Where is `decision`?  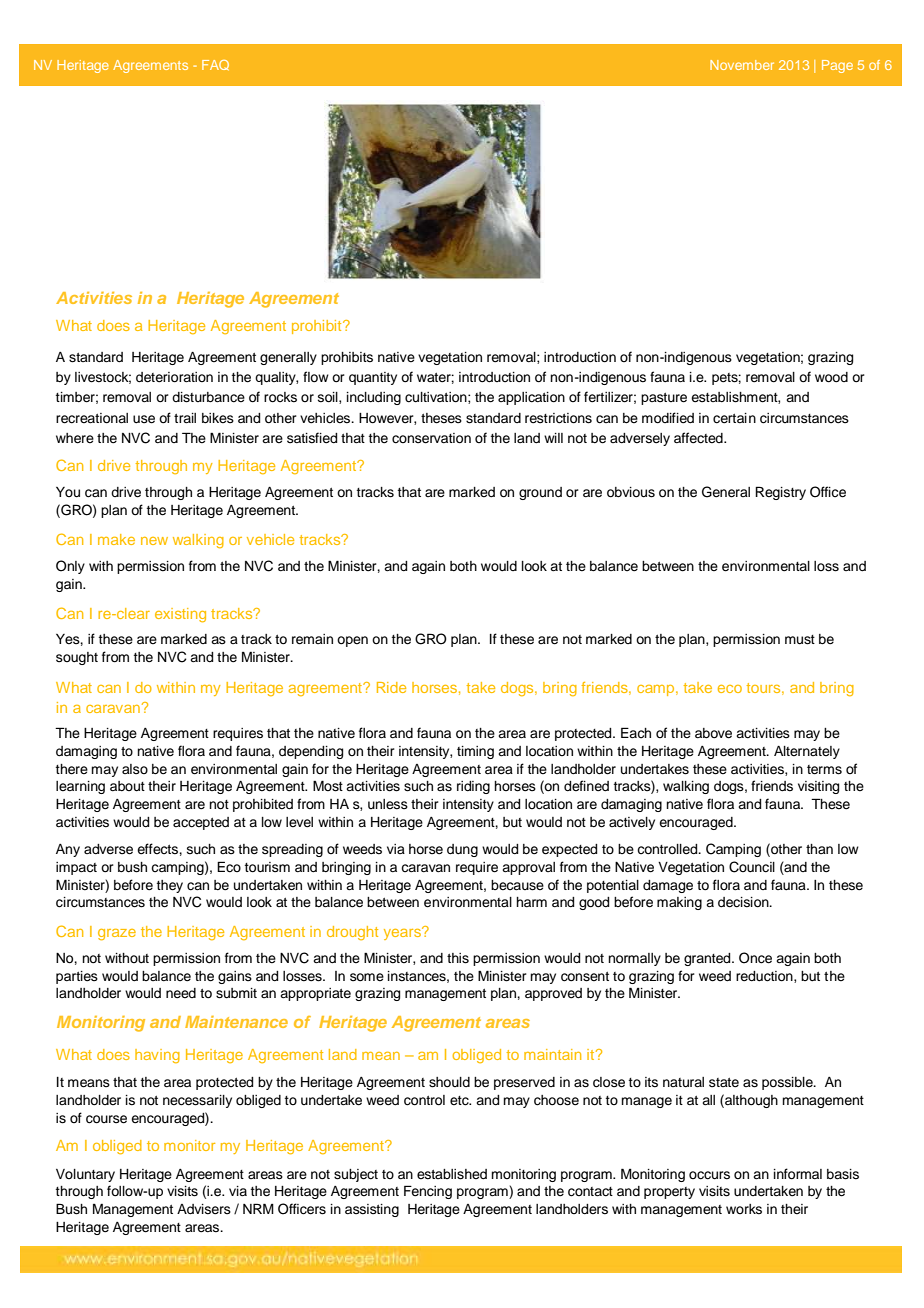 decision is located at coordinates (744, 902).
